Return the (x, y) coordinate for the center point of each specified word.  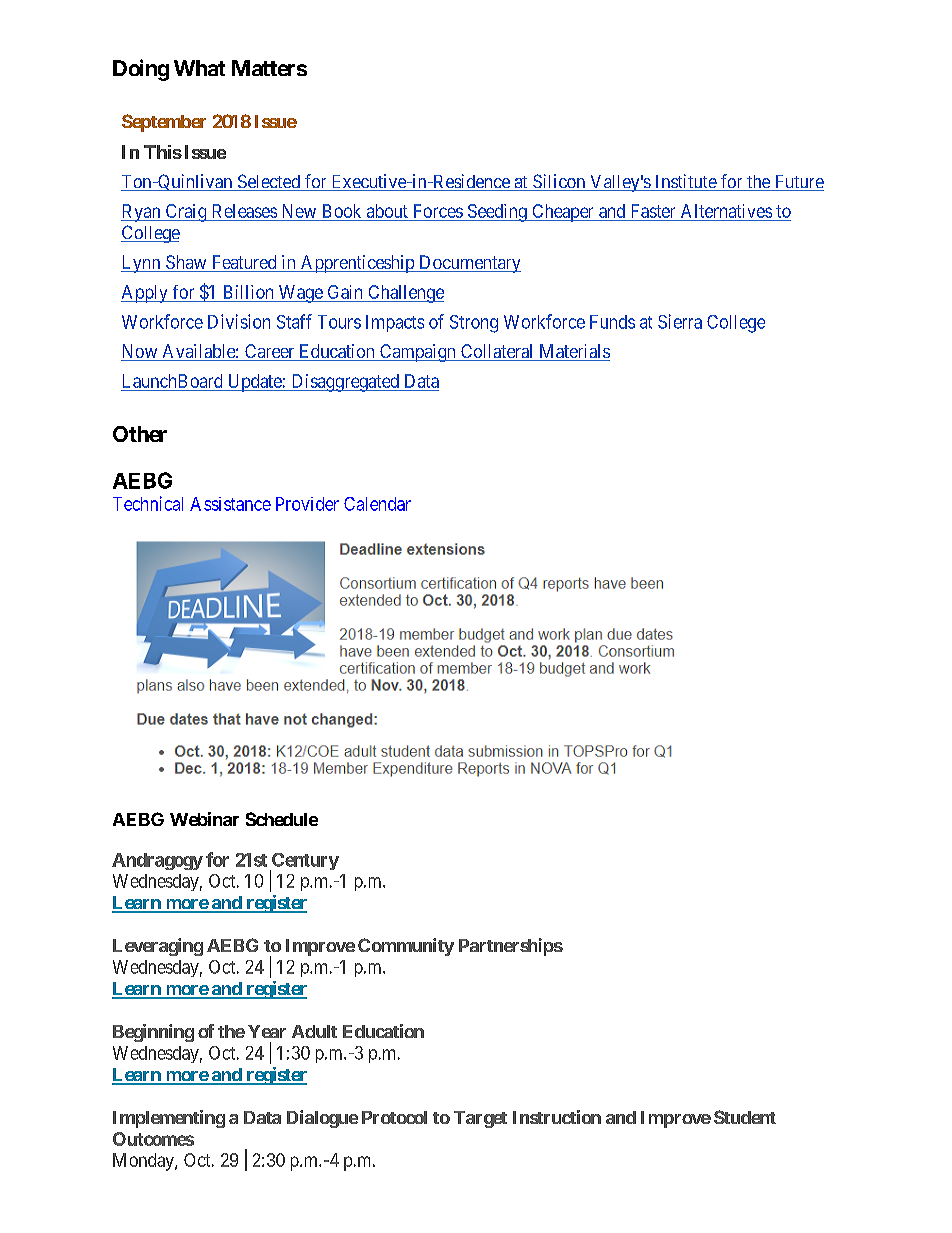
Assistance (230, 504)
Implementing (169, 1119)
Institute (685, 182)
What (199, 68)
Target (480, 1119)
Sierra (680, 321)
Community (406, 947)
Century (304, 863)
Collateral (497, 352)
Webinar (204, 819)
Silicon (559, 182)
